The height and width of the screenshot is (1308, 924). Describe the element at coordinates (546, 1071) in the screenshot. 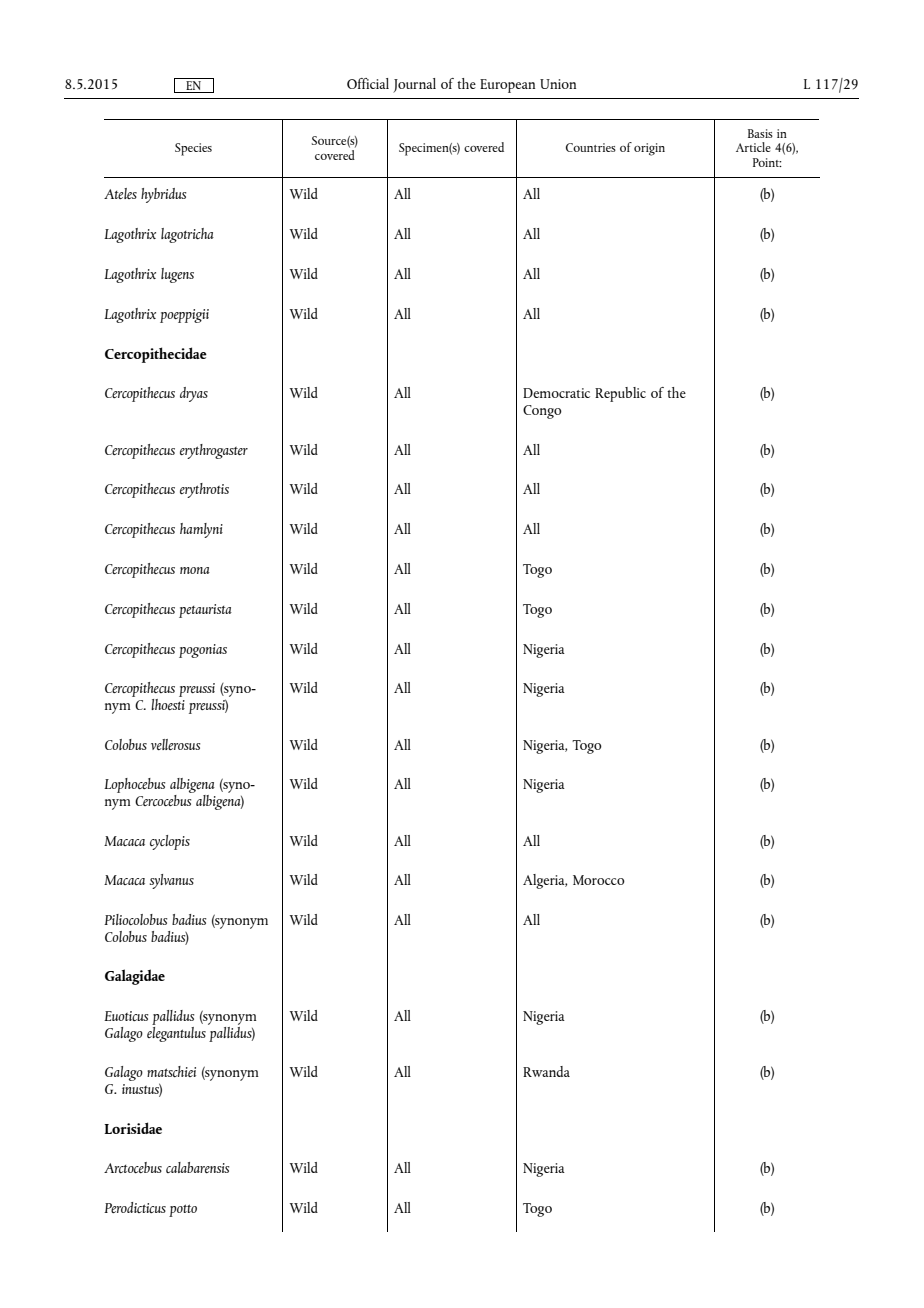

I see `Rwanda` at that location.
